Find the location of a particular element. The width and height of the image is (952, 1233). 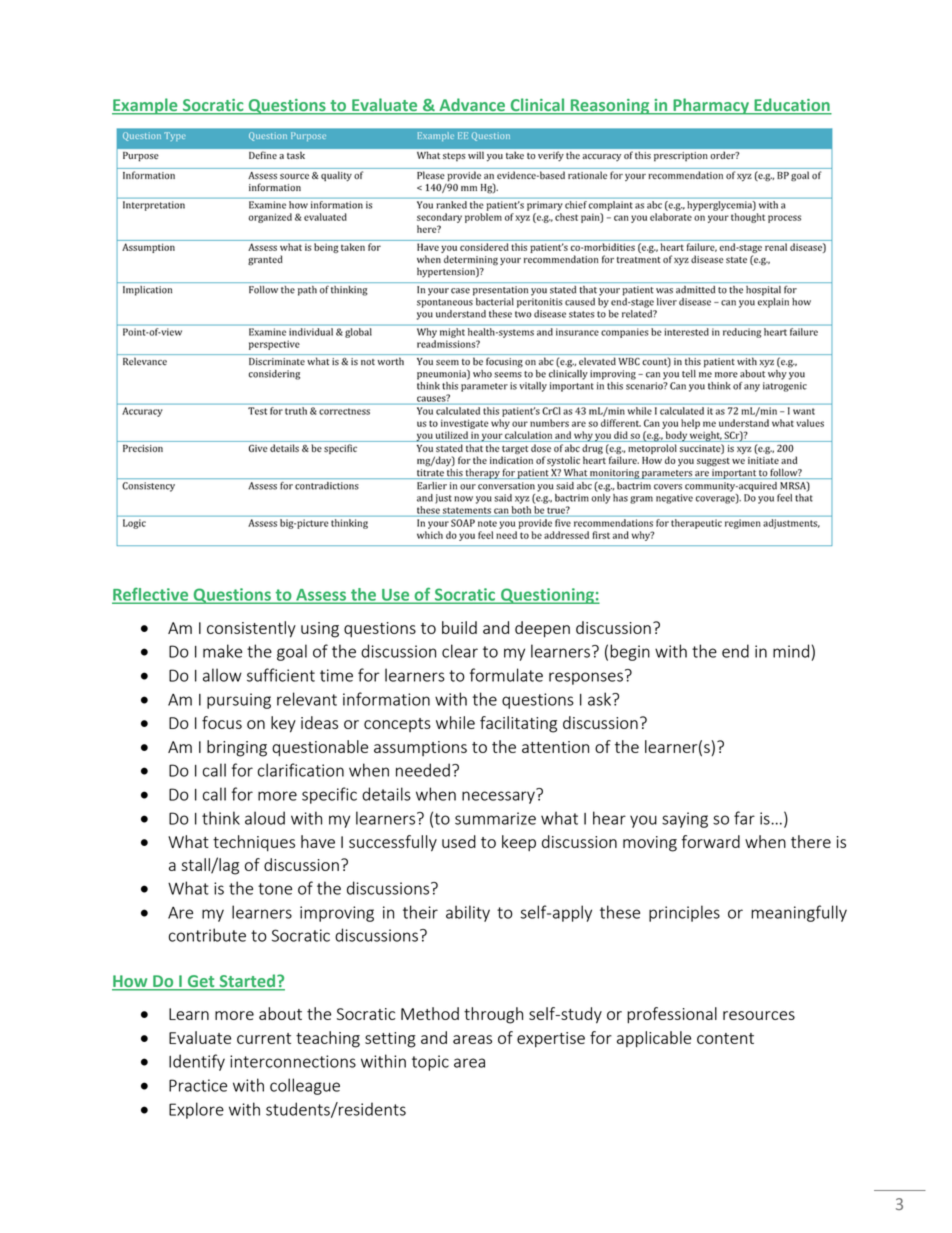

bringing is located at coordinates (237, 748).
